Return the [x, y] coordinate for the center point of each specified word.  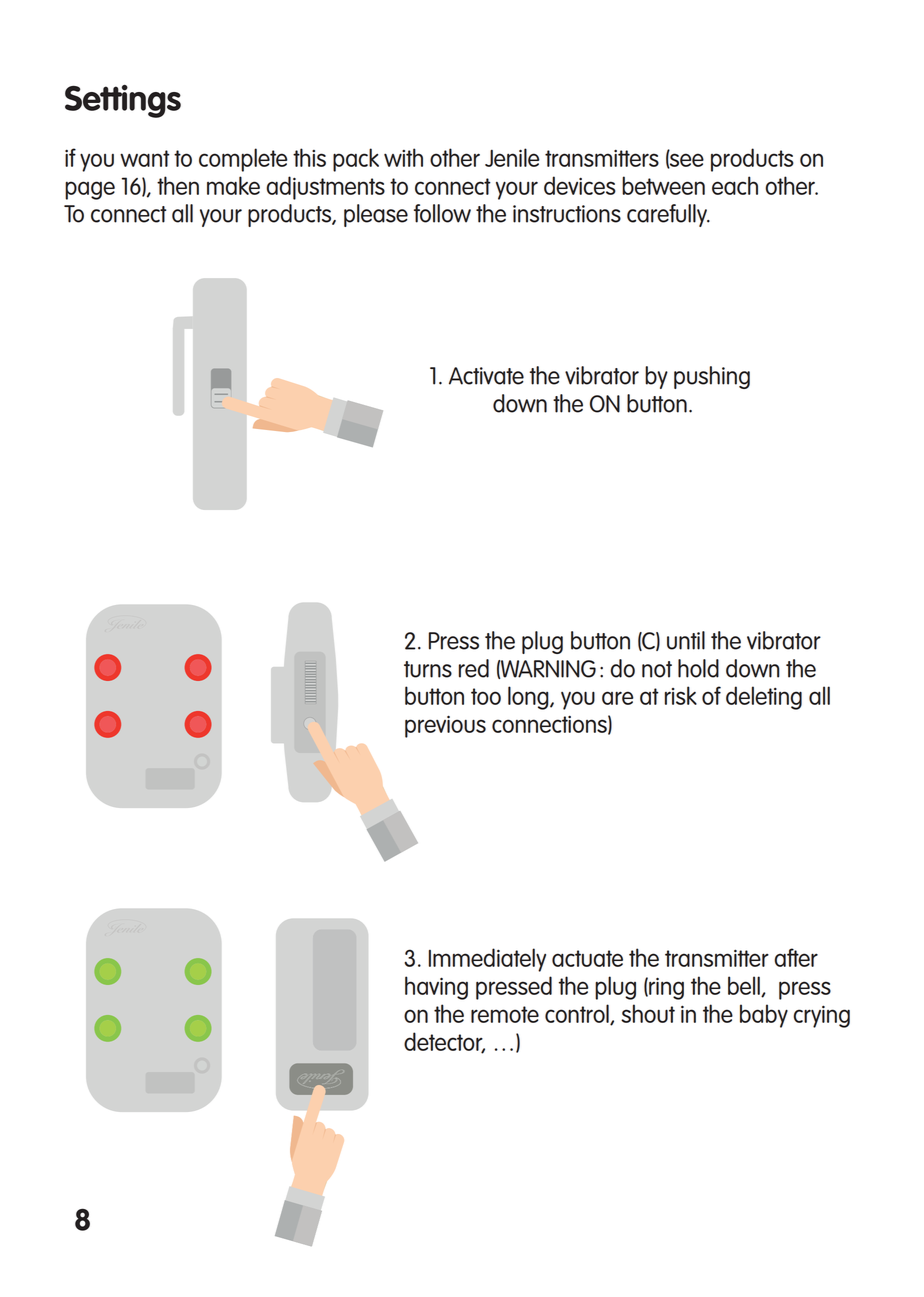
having [436, 988]
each [735, 185]
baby [764, 1016]
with [403, 157]
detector [444, 1042]
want [145, 158]
